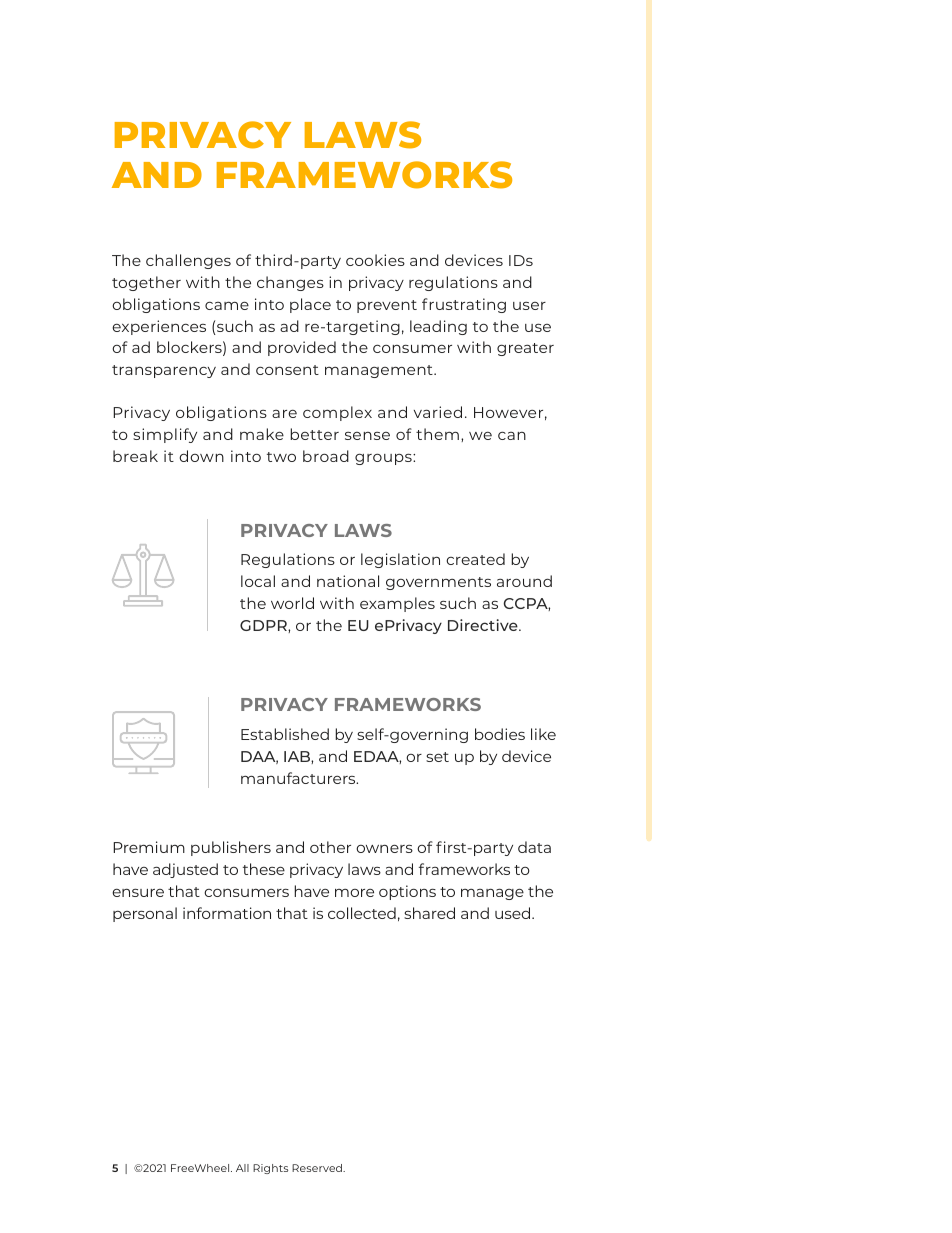  Describe the element at coordinates (285, 734) in the screenshot. I see `Established` at that location.
